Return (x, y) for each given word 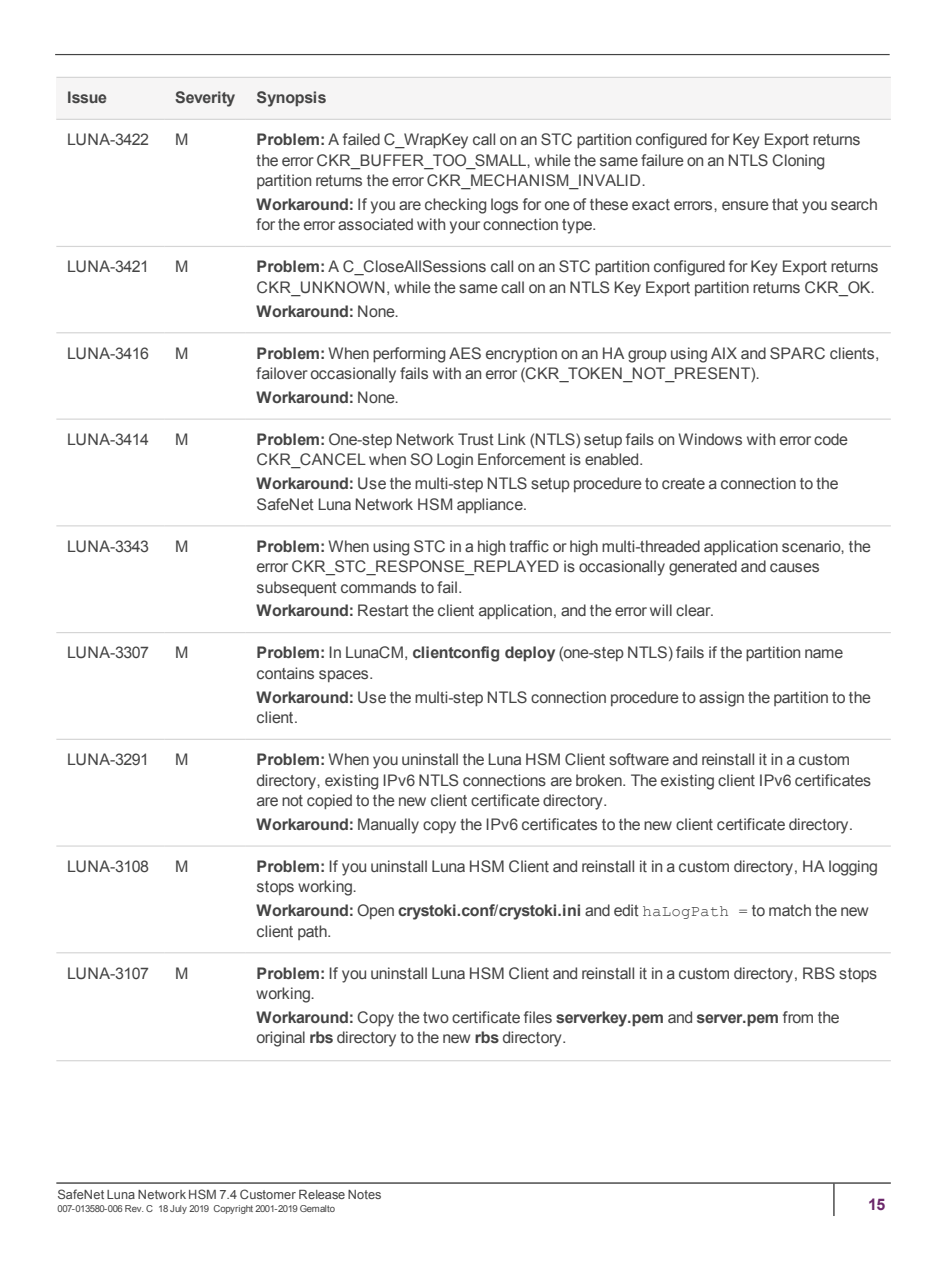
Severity (205, 99)
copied (329, 801)
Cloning (798, 162)
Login (455, 461)
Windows (710, 439)
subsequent (297, 588)
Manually (388, 826)
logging (853, 868)
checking (455, 206)
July (178, 1209)
